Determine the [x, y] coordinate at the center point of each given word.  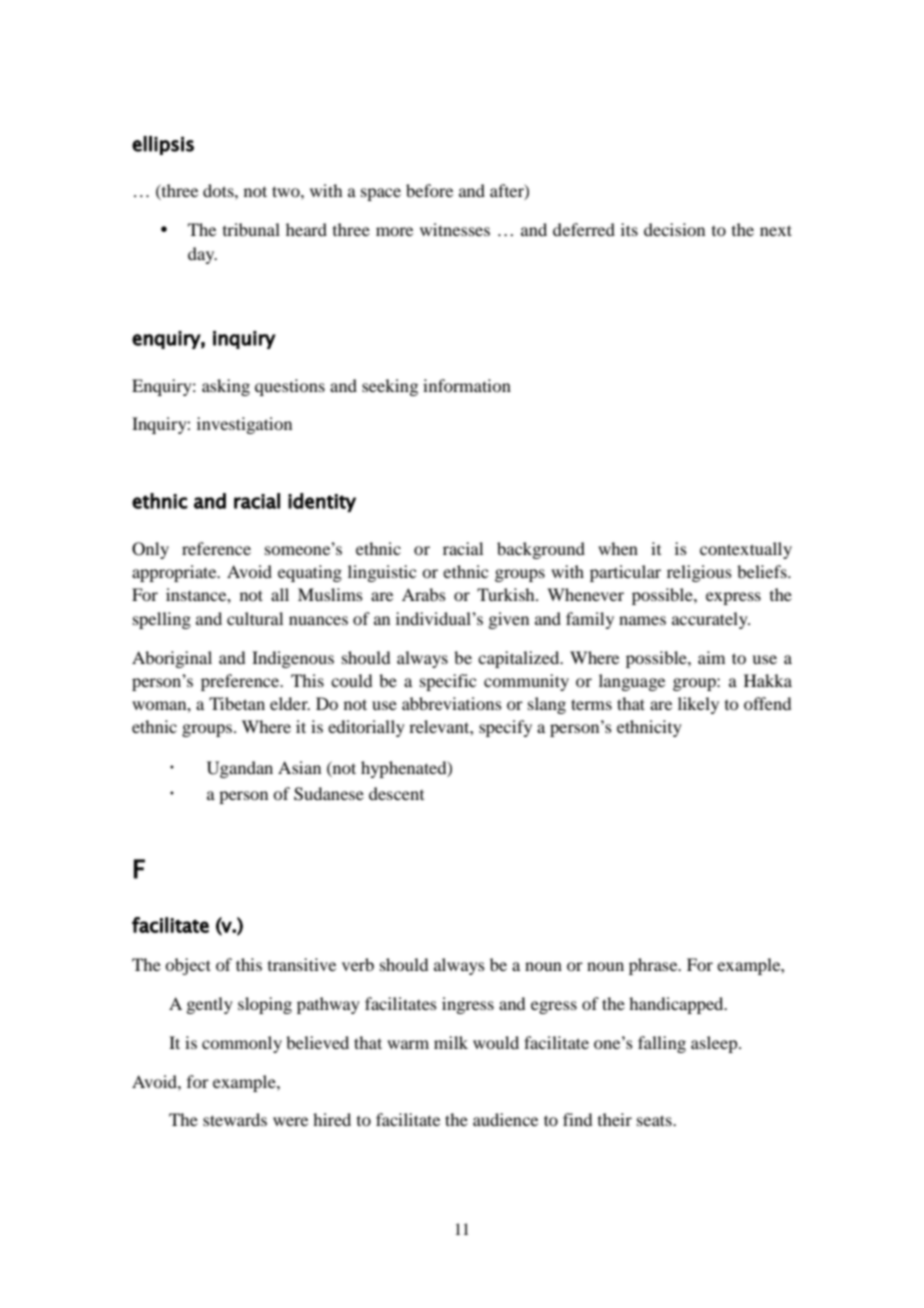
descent [396, 793]
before [429, 190]
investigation [244, 425]
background [541, 550]
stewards [235, 1119]
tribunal [251, 229]
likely [698, 705]
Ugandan [240, 769]
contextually [746, 550]
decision [674, 229]
